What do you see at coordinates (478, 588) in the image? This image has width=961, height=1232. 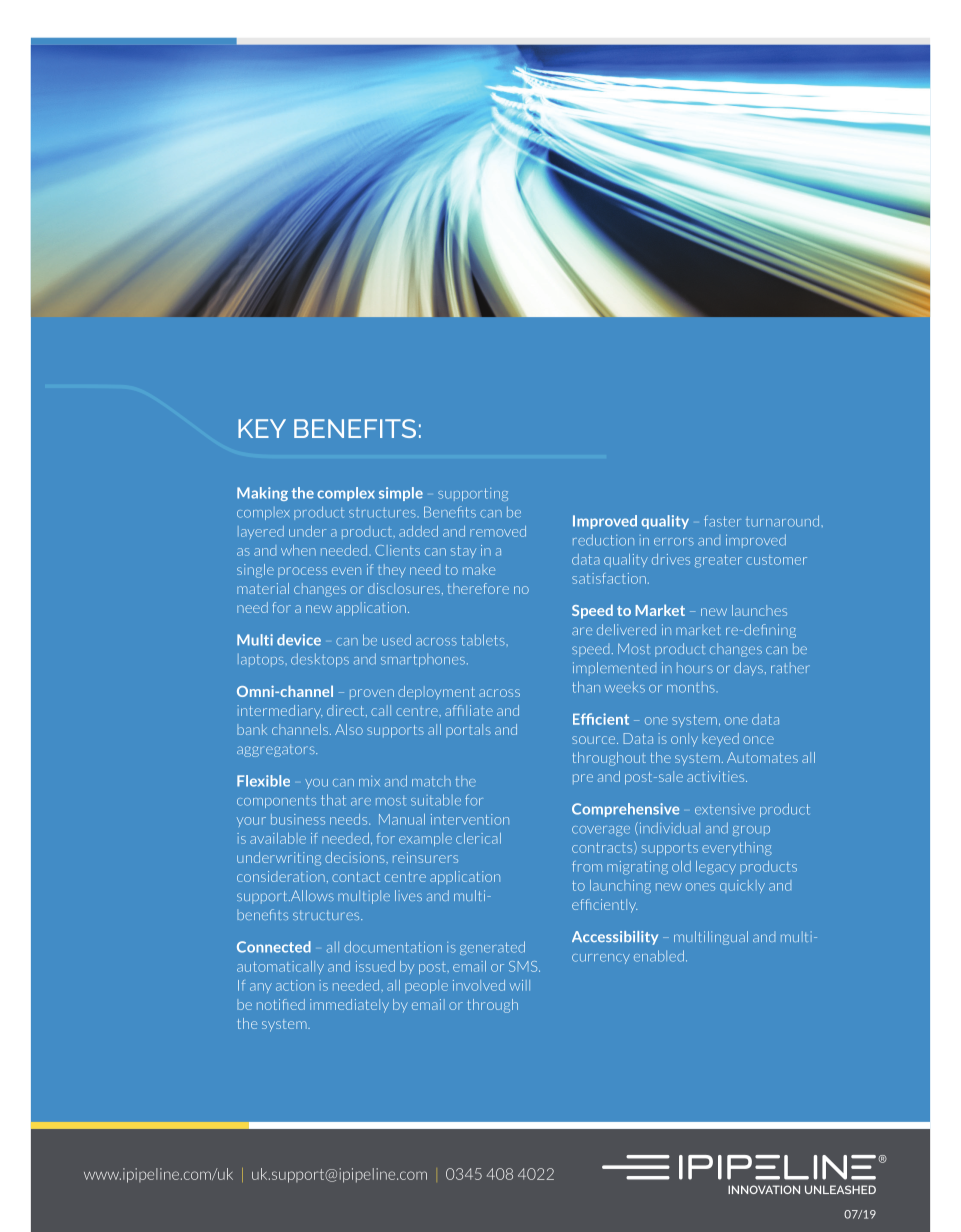 I see `therefore` at bounding box center [478, 588].
